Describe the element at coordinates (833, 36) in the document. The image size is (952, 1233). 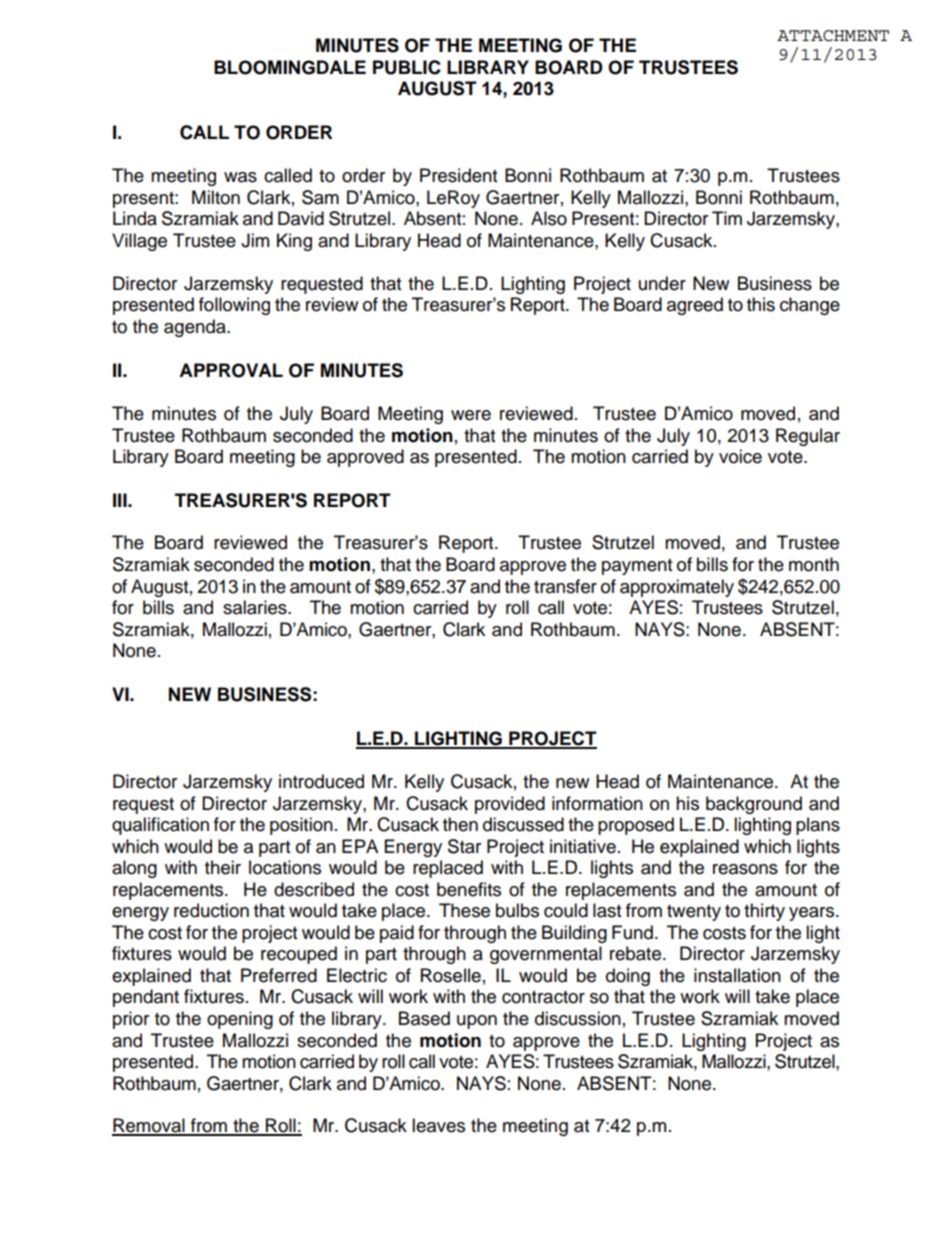
I see `ATTACHMENT` at that location.
